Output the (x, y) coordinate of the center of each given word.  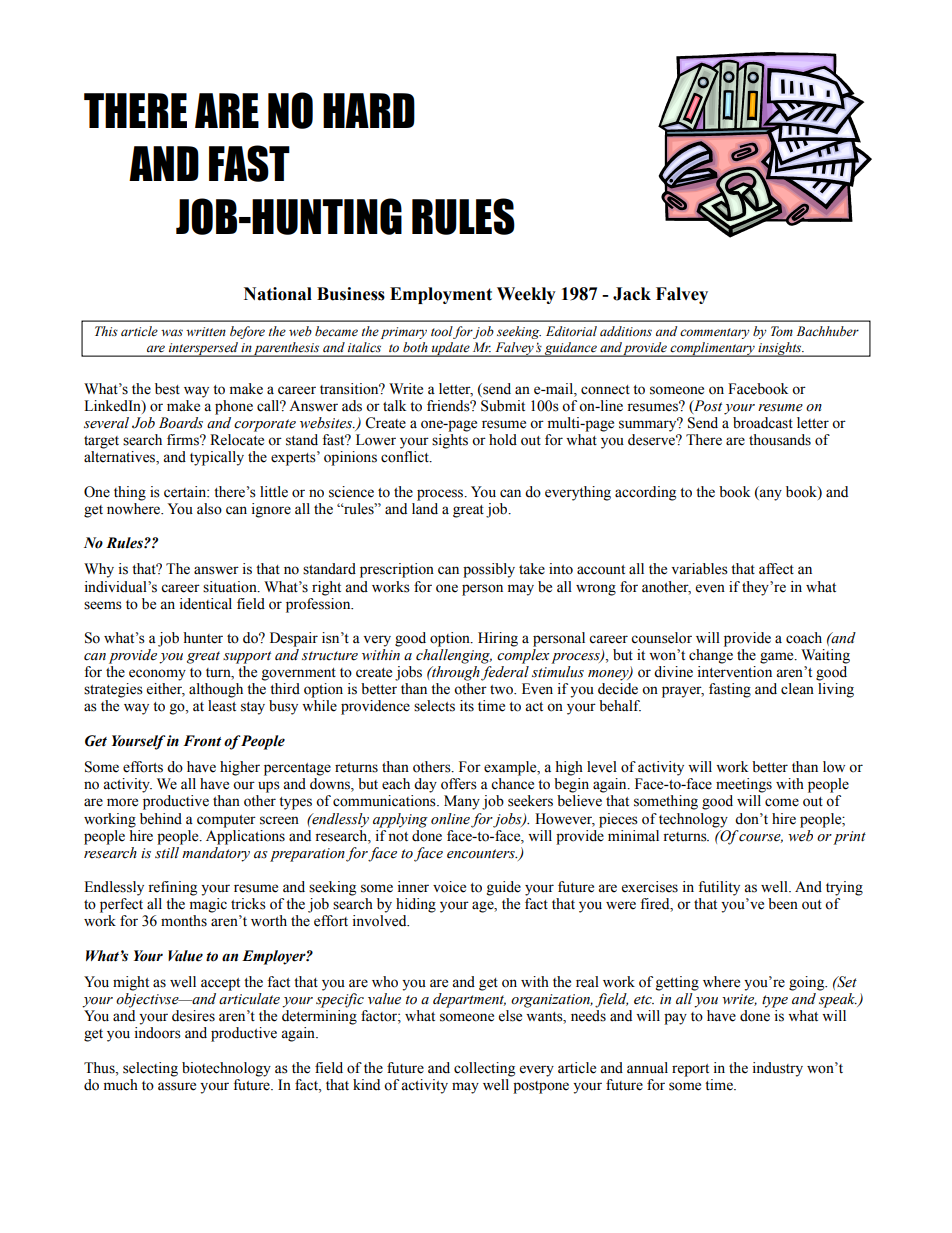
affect (776, 569)
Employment (441, 295)
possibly (489, 570)
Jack (632, 294)
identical (206, 604)
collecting (484, 1069)
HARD (369, 110)
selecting (150, 1069)
